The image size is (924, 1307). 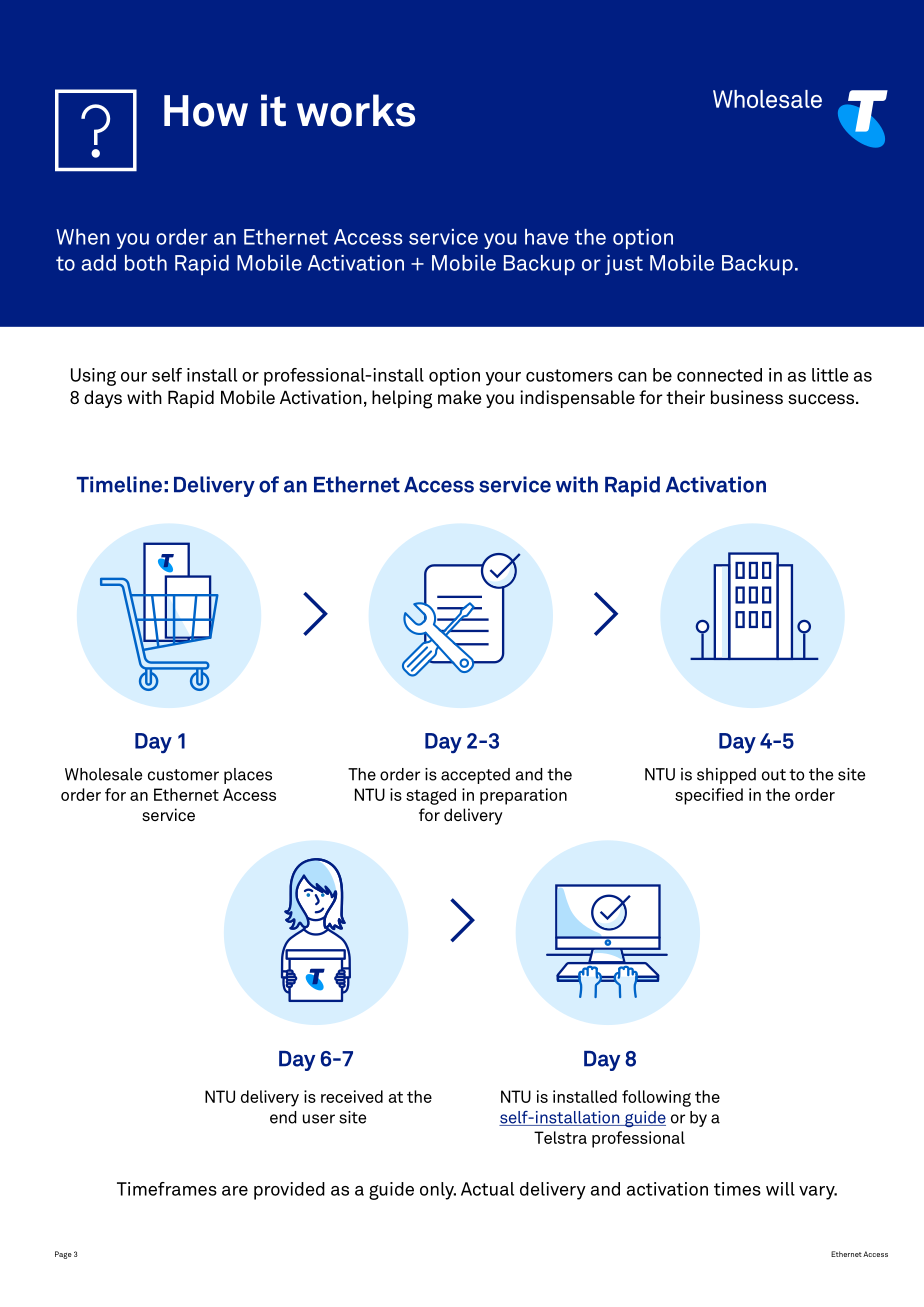 What do you see at coordinates (167, 1189) in the page?
I see `Timeframes` at bounding box center [167, 1189].
